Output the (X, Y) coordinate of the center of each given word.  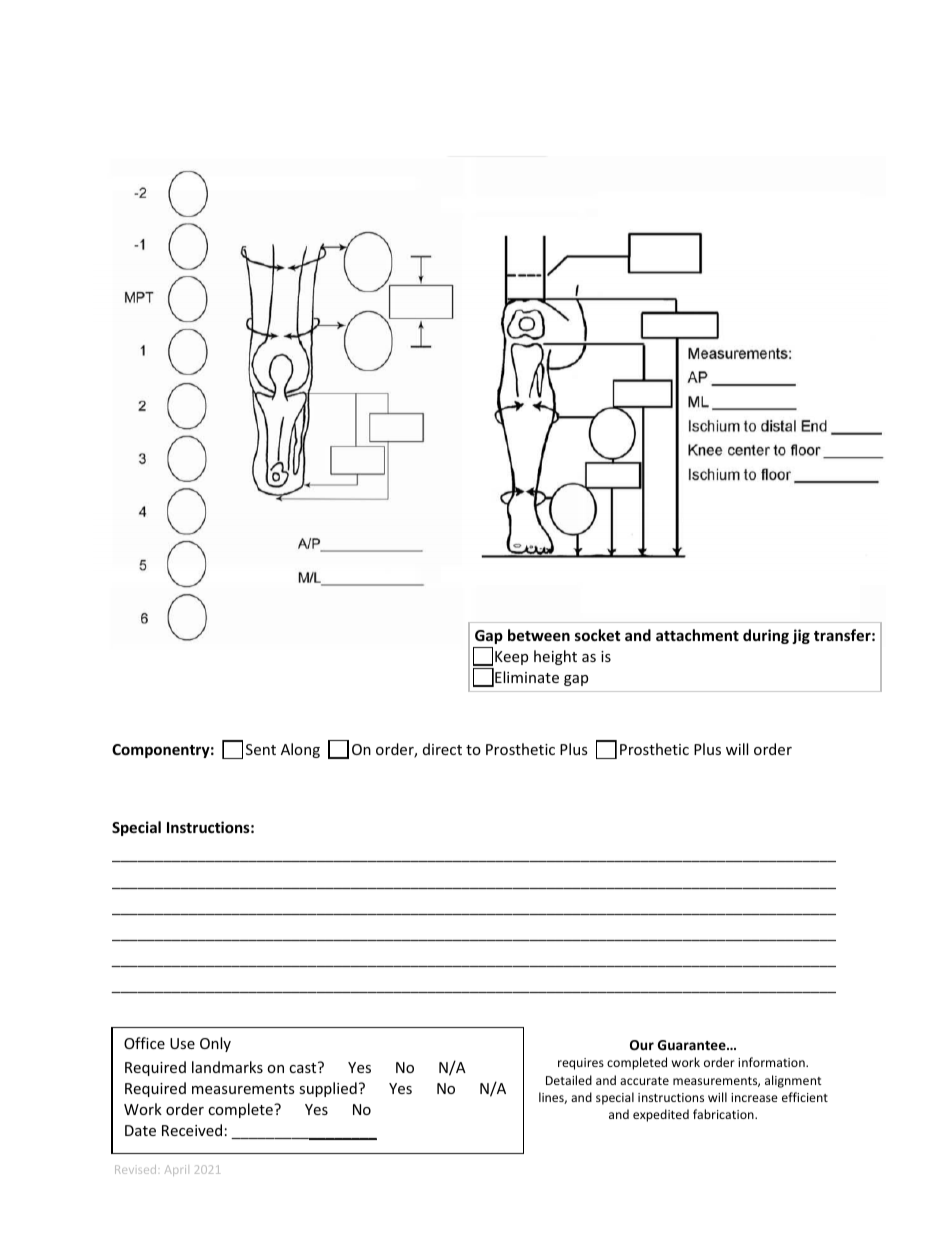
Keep (511, 658)
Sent (261, 749)
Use (182, 1043)
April (175, 1170)
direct (442, 749)
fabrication (724, 1114)
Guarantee (693, 1045)
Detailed (569, 1080)
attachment (697, 635)
